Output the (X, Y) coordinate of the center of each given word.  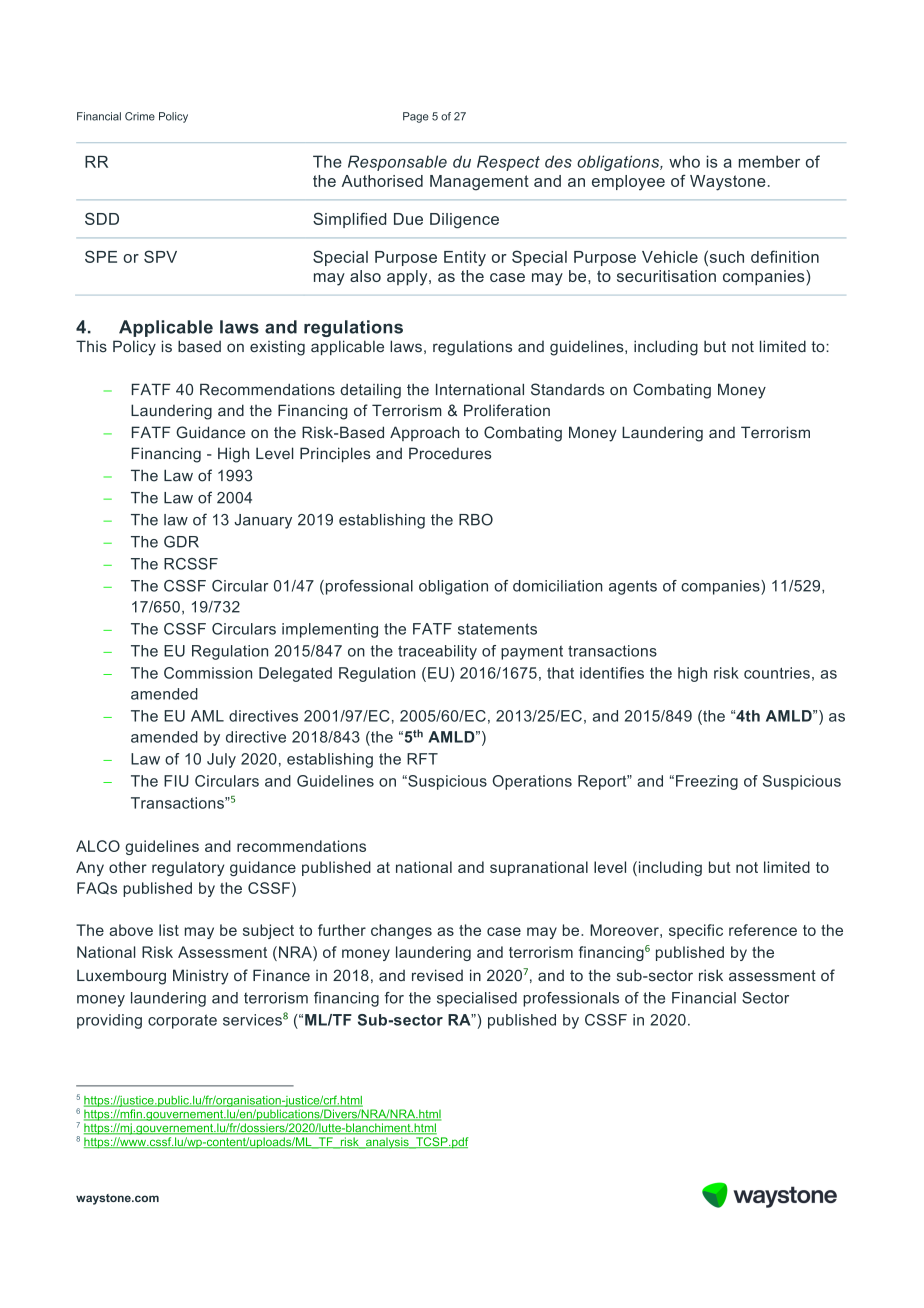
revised (437, 975)
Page (415, 117)
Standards (568, 389)
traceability (437, 652)
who (684, 161)
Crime (140, 116)
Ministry (201, 977)
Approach (425, 433)
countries (777, 673)
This (91, 346)
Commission (208, 673)
